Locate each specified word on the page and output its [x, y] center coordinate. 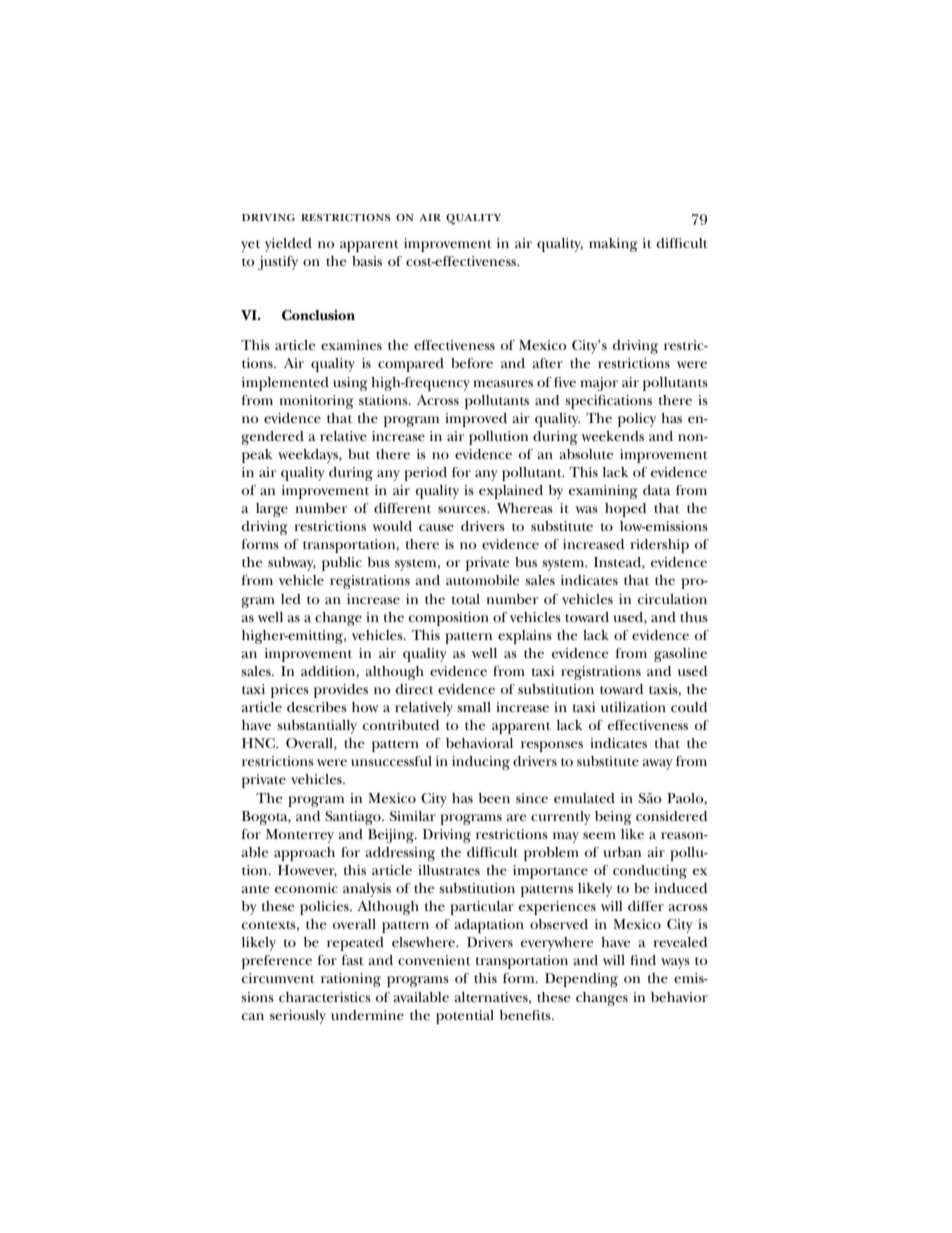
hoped [625, 510]
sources [463, 509]
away [657, 764]
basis [367, 261]
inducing [481, 763]
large [272, 510]
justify [278, 263]
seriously [298, 1017]
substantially [317, 727]
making [613, 245]
